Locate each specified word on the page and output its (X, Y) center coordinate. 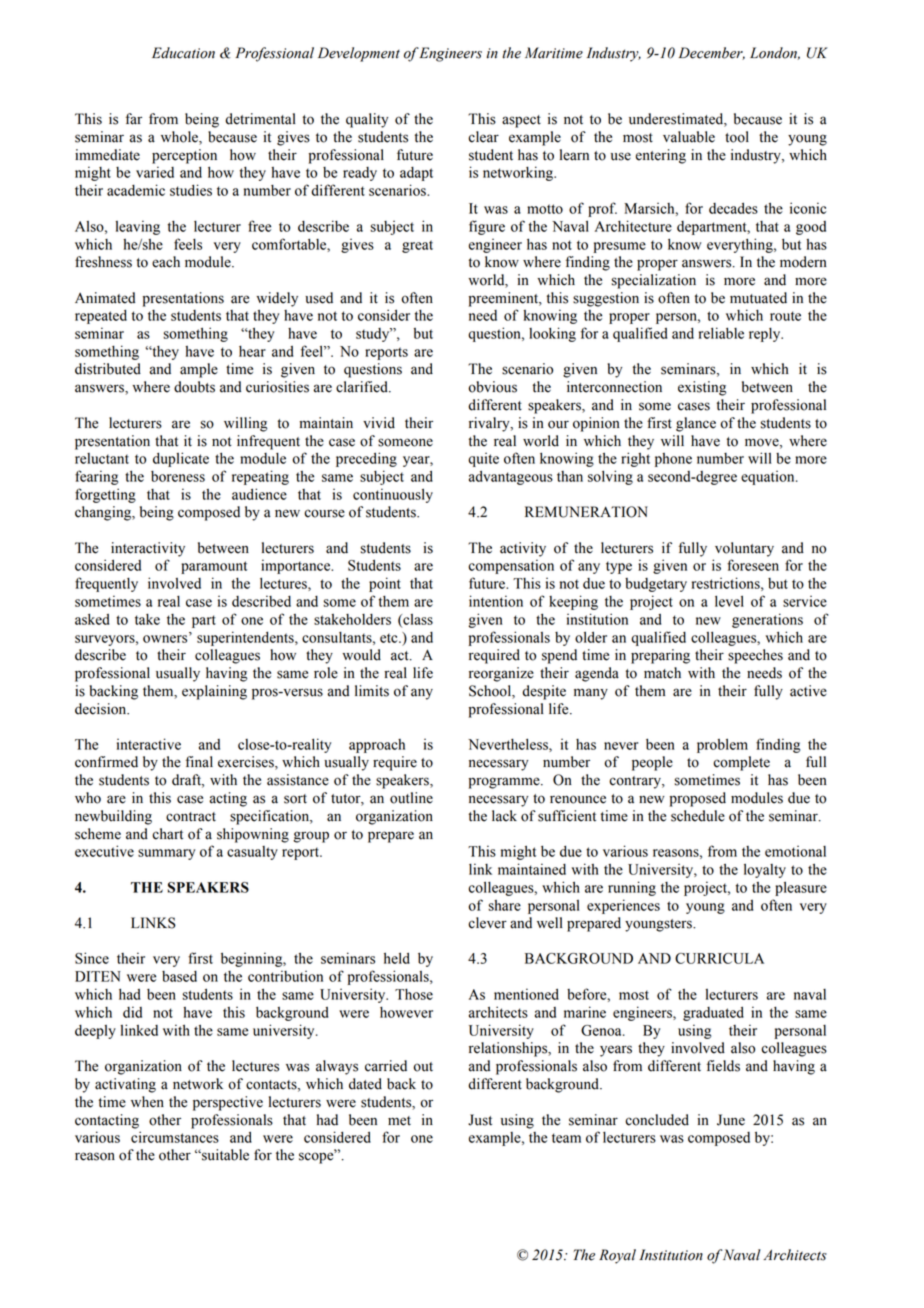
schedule (698, 816)
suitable (224, 1155)
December (712, 53)
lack (504, 816)
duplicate (181, 459)
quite (483, 459)
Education (183, 53)
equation (769, 477)
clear (483, 137)
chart (167, 834)
